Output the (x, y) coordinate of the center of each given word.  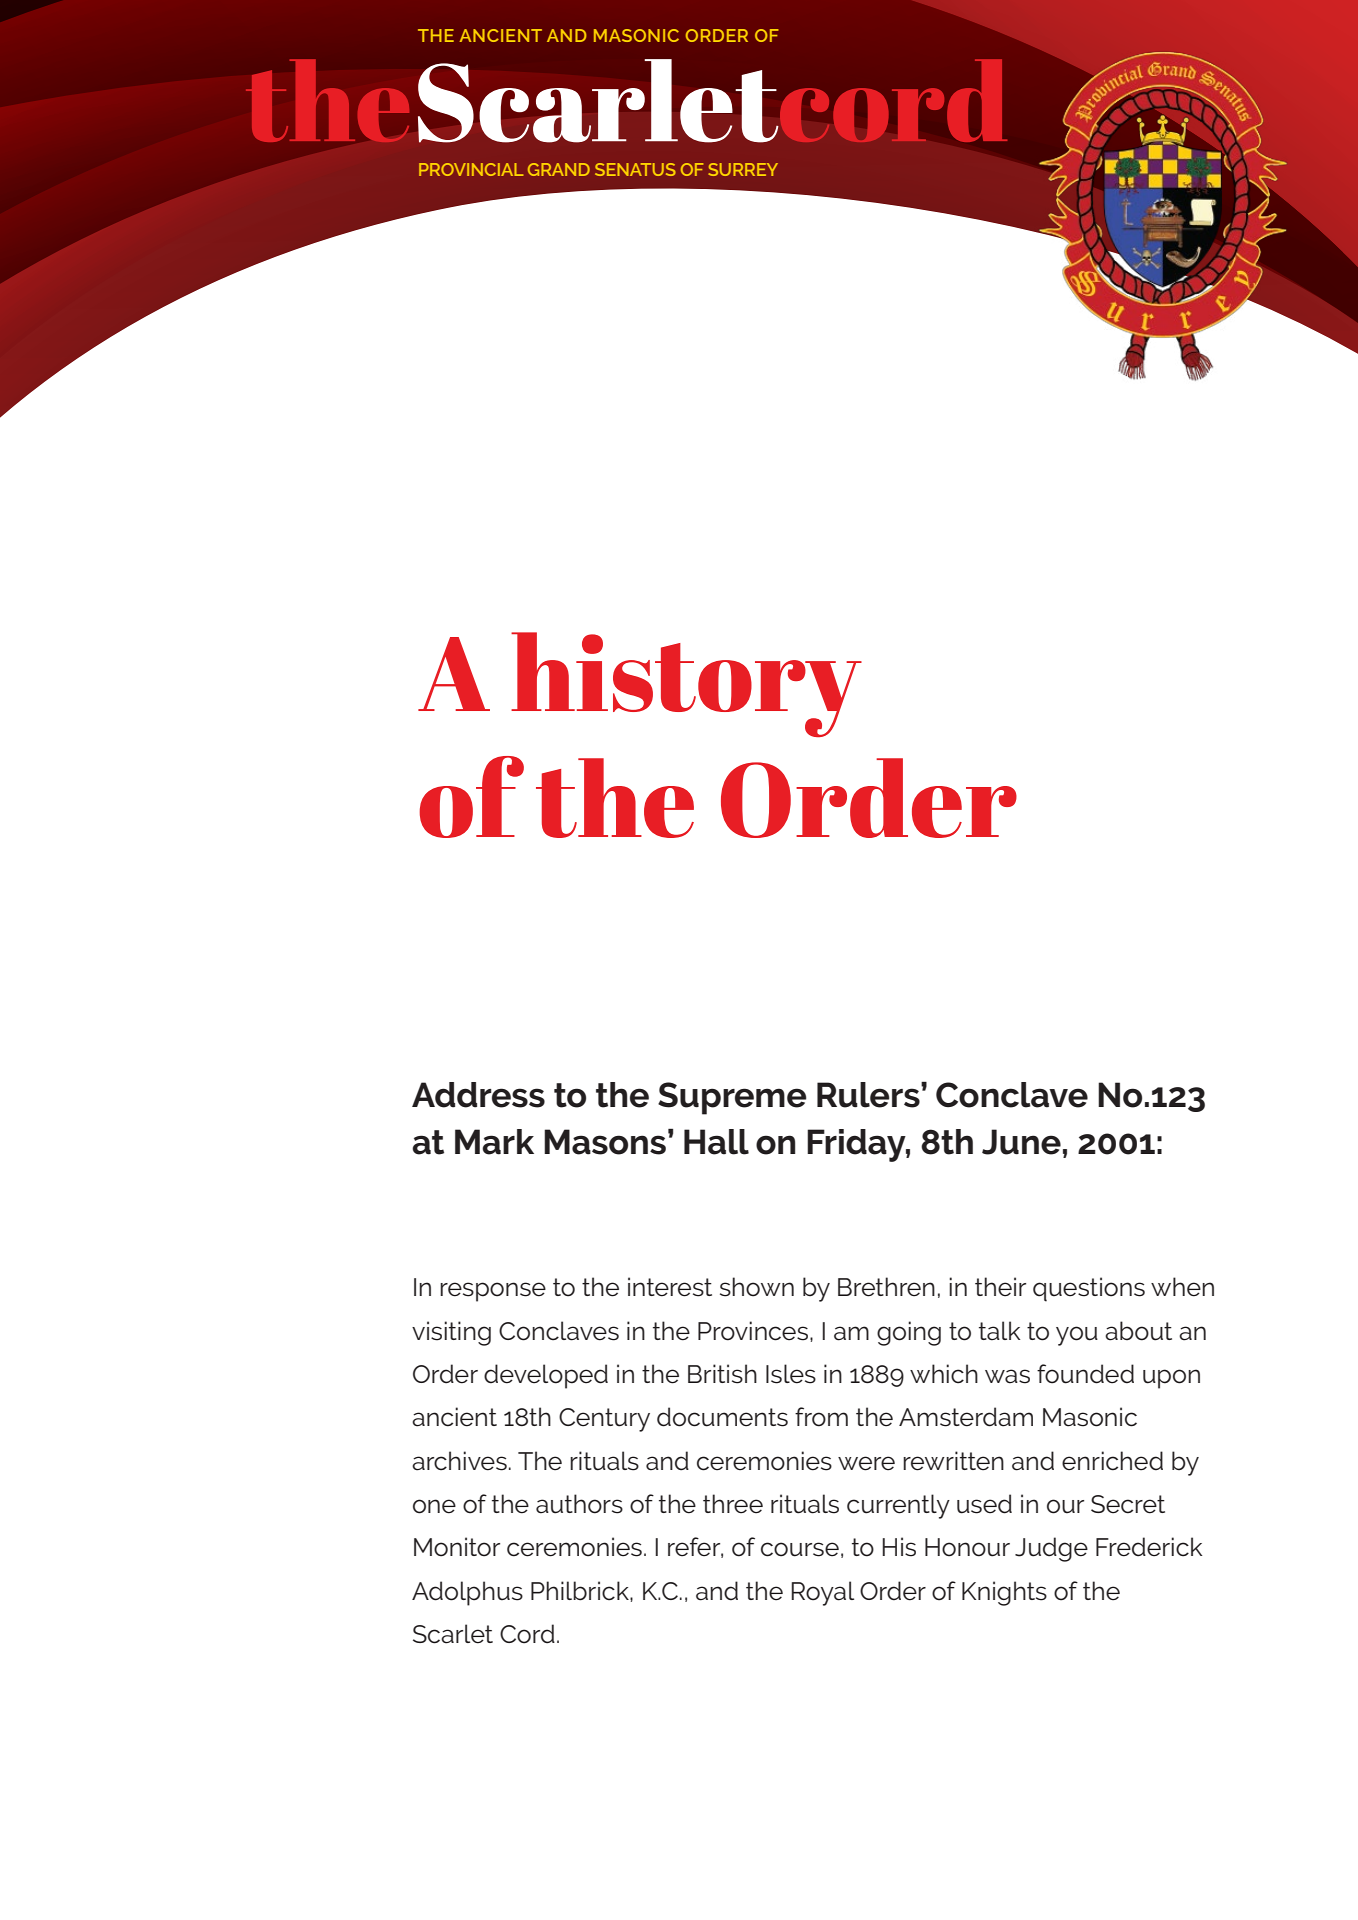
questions (1089, 1289)
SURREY (743, 169)
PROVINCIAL (471, 169)
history (686, 684)
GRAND (559, 169)
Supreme (732, 1098)
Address (478, 1095)
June (1021, 1142)
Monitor (457, 1547)
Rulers (869, 1095)
